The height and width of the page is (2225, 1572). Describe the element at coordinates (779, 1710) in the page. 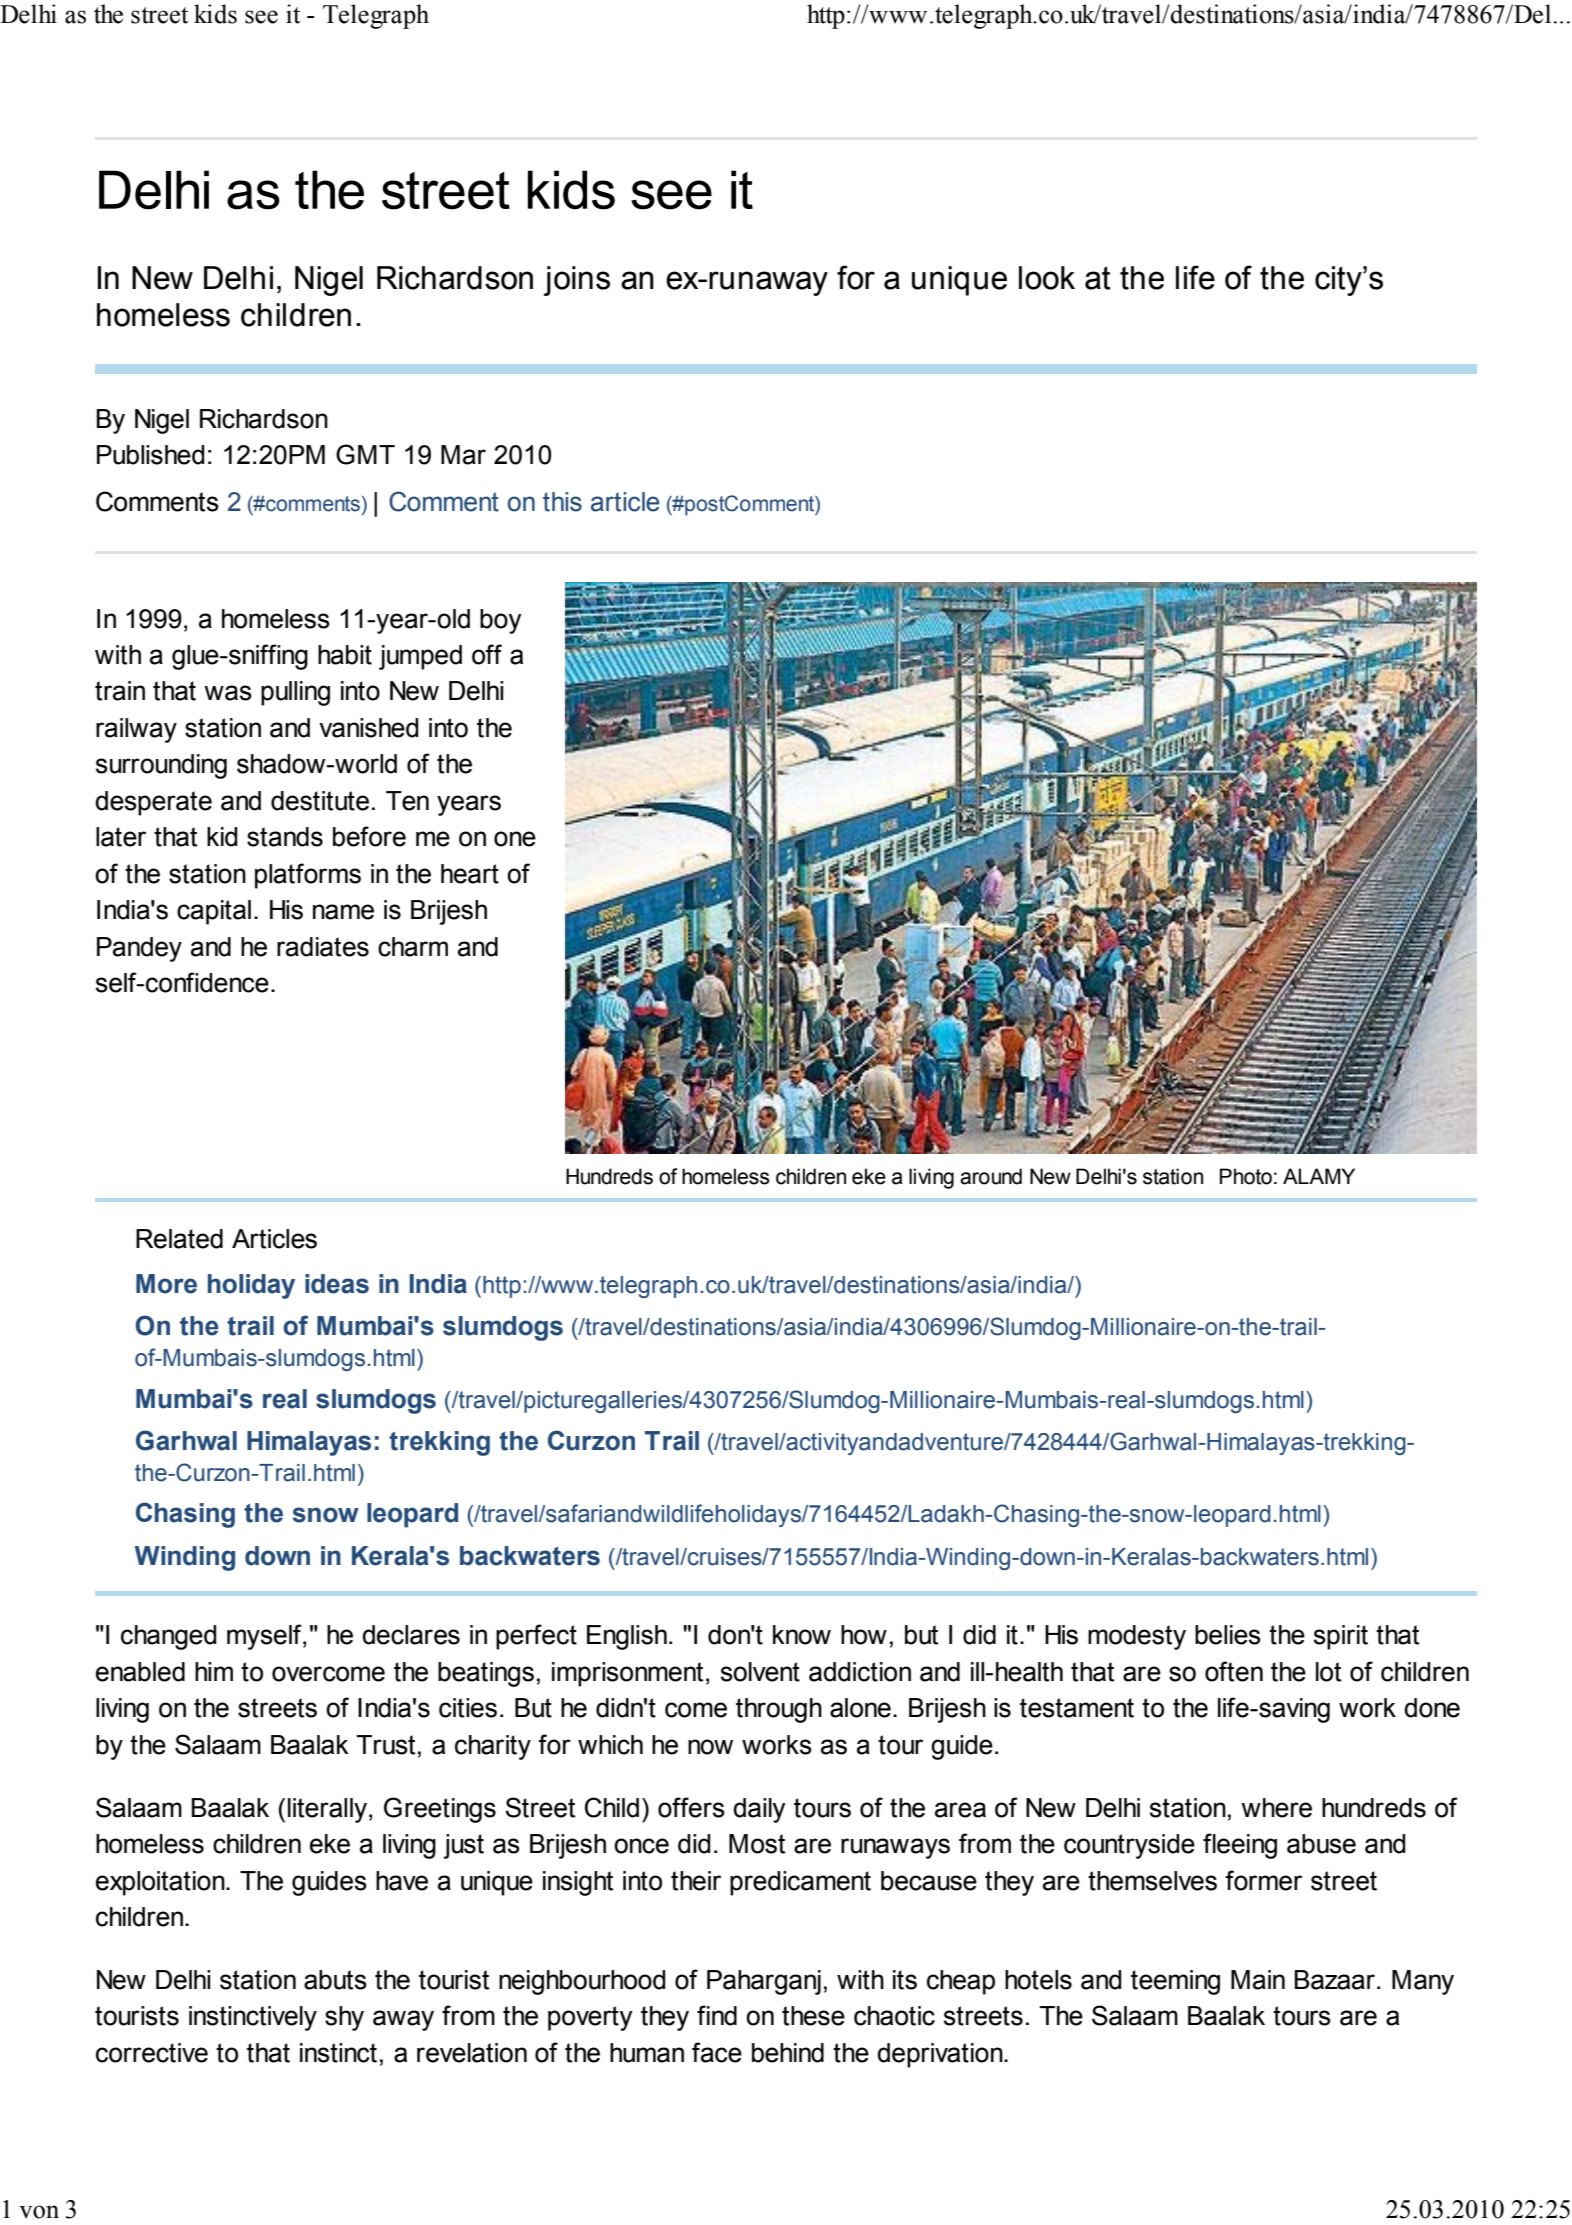

I see `through` at that location.
